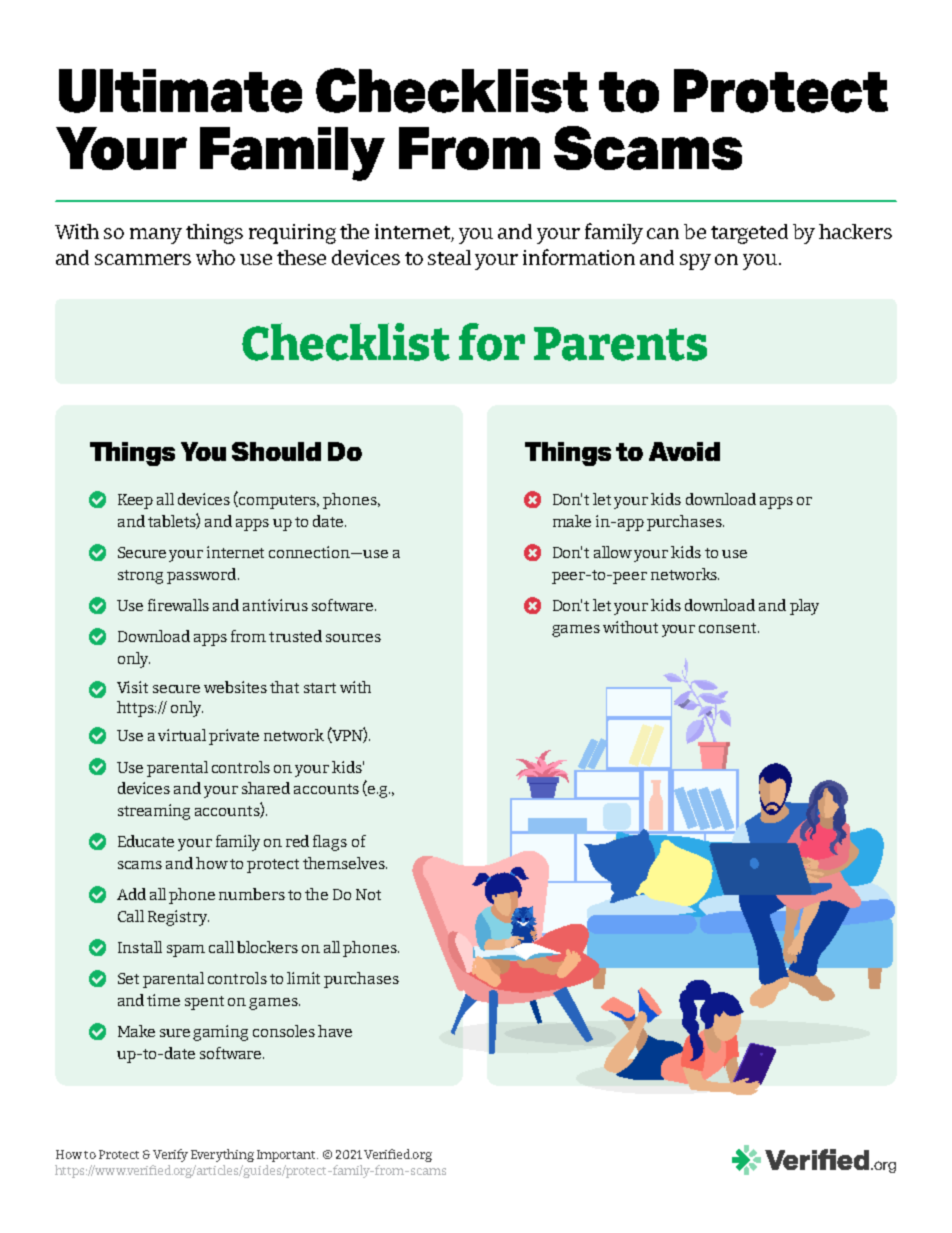 This image has width=952, height=1233. Describe the element at coordinates (222, 1155) in the image. I see `Everything` at that location.
